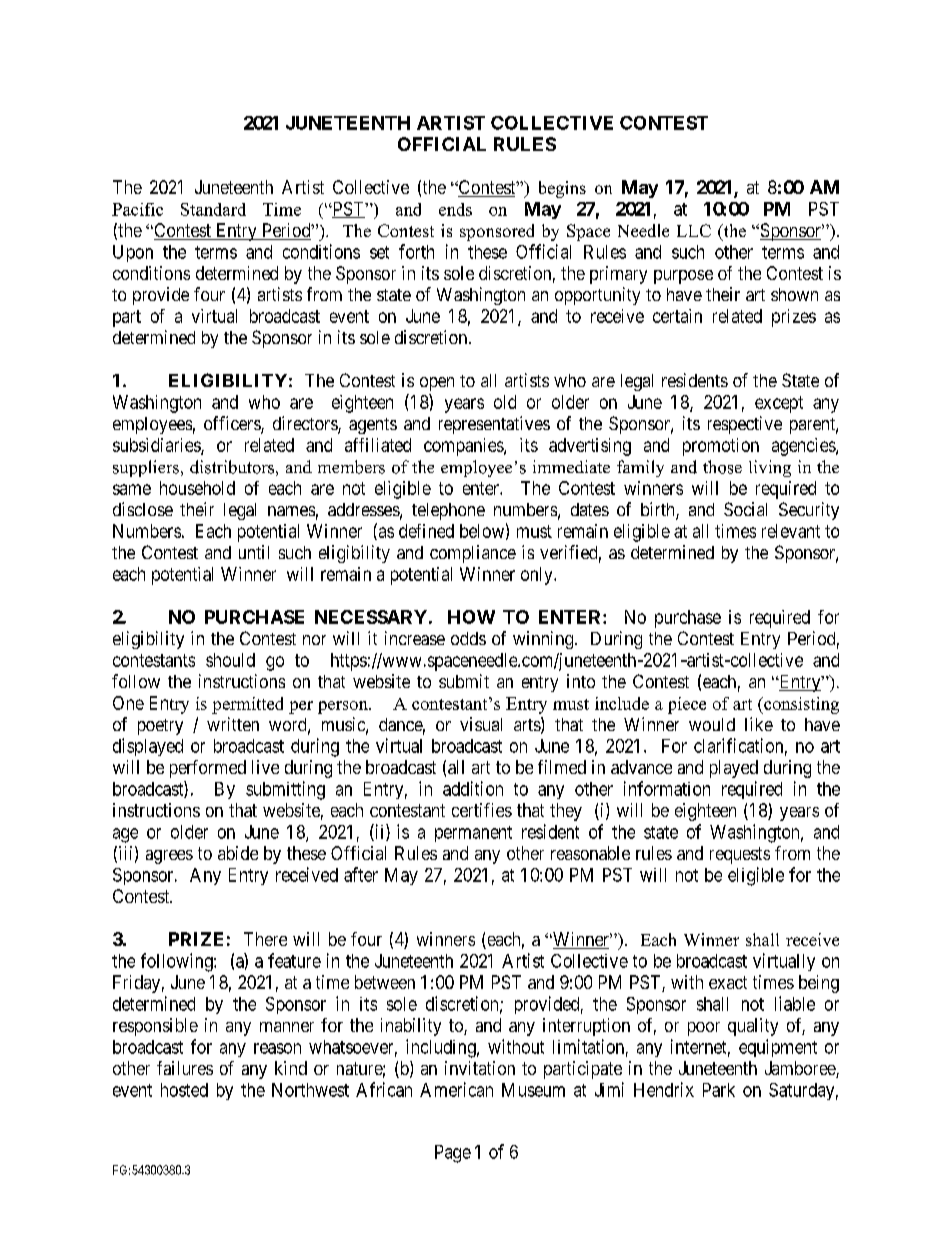  Describe the element at coordinates (184, 1090) in the screenshot. I see `hosted` at that location.
